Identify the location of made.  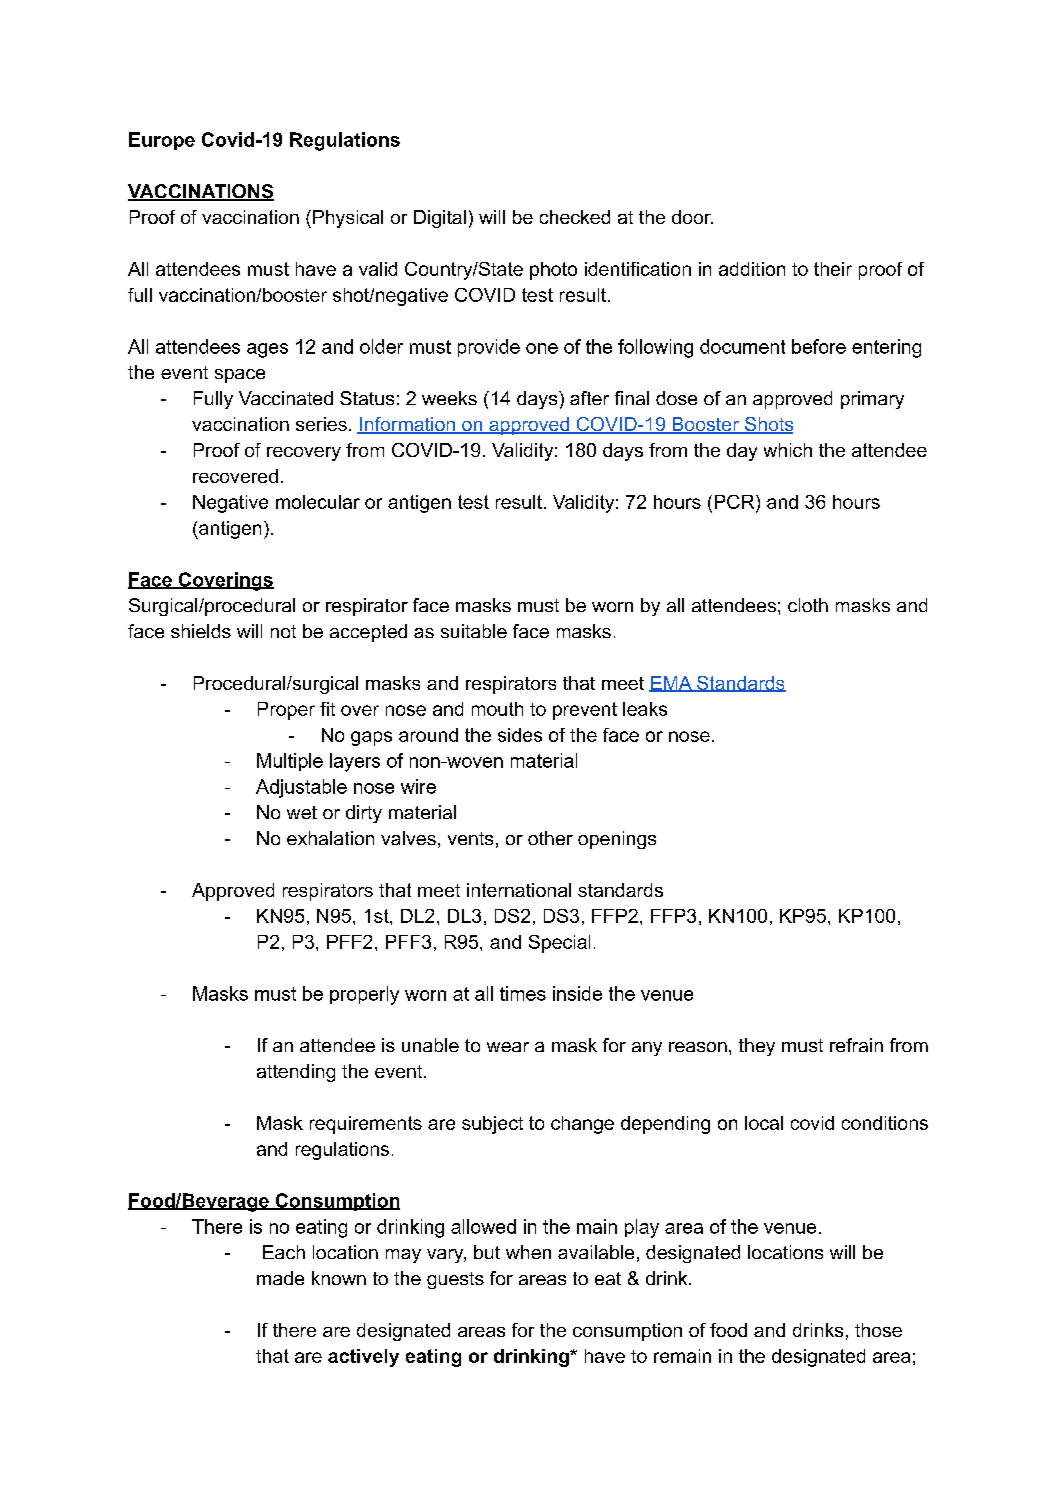
(280, 1278).
